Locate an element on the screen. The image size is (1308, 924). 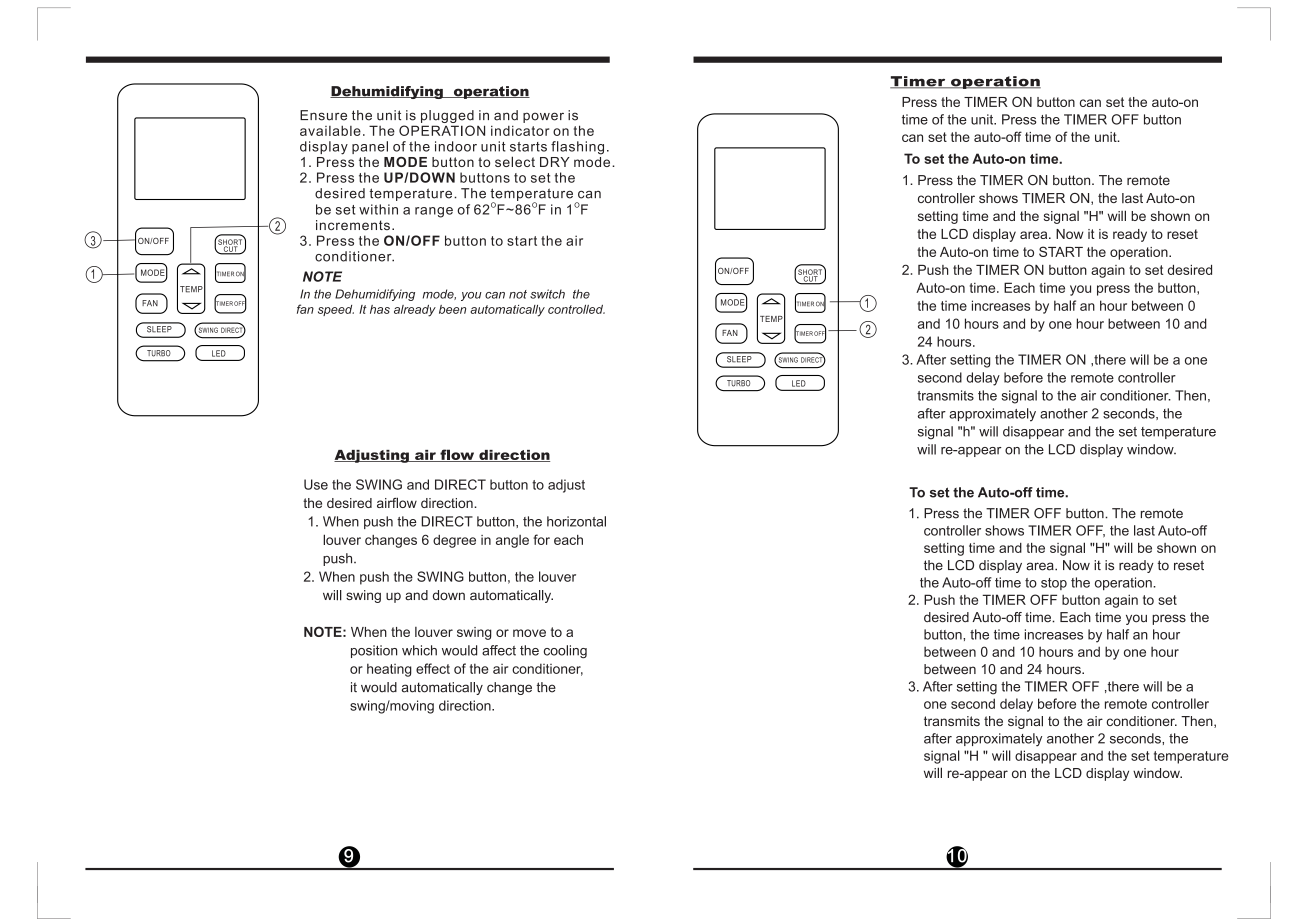
which is located at coordinates (419, 650).
